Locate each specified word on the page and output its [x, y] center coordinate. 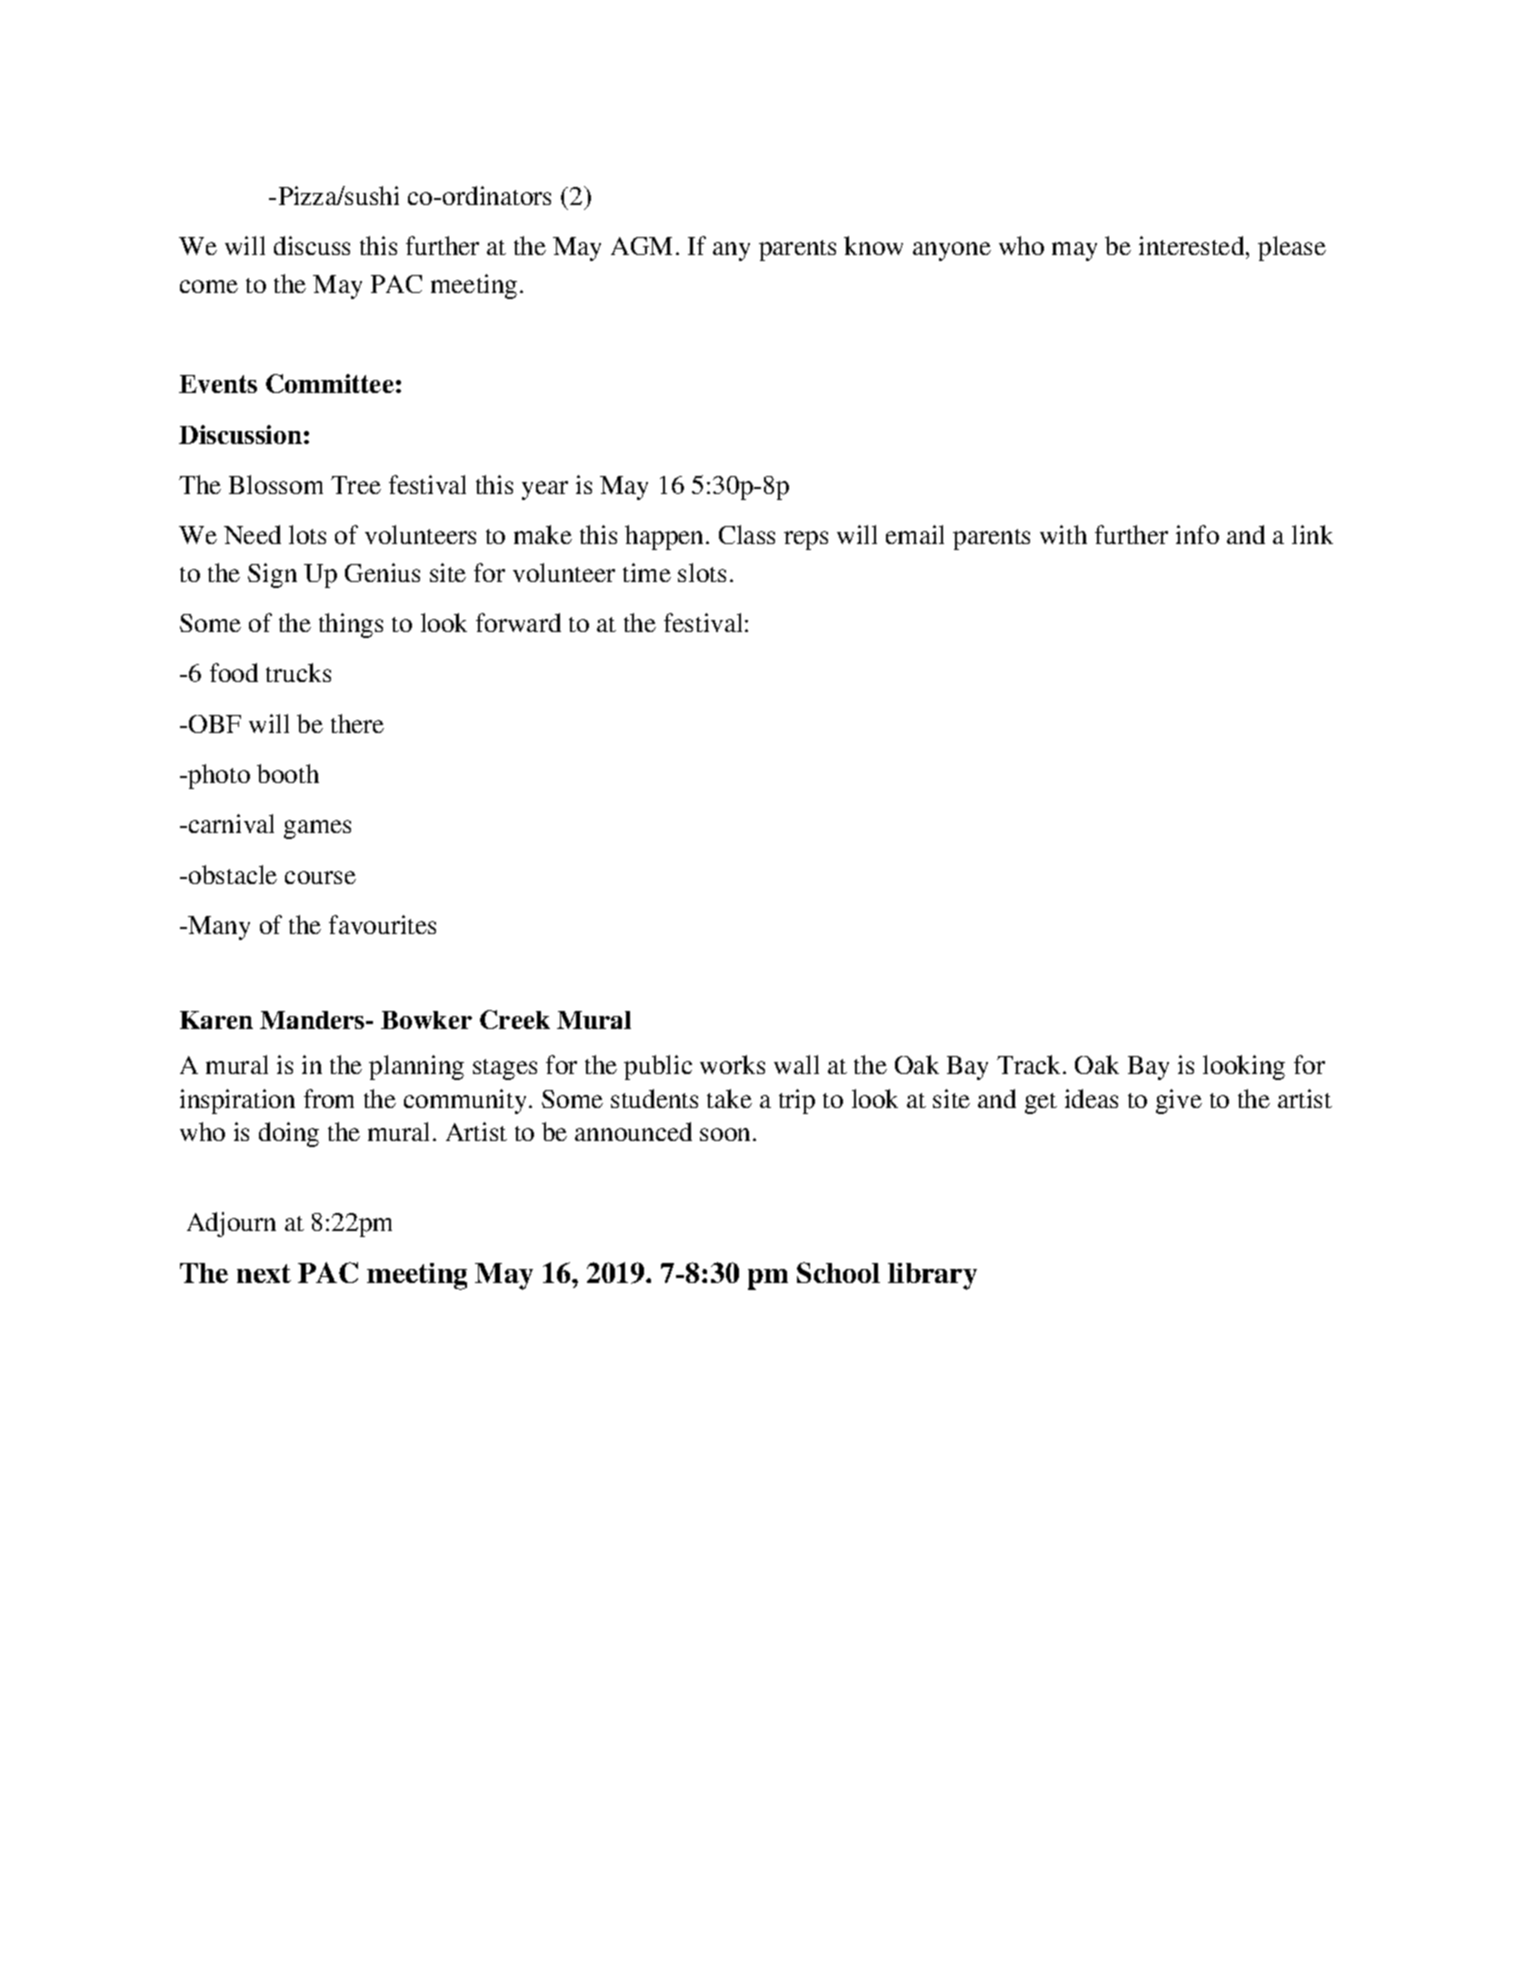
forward [518, 622]
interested [1191, 245]
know [873, 245]
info [1197, 534]
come [209, 286]
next [264, 1273]
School [838, 1272]
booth [288, 773]
